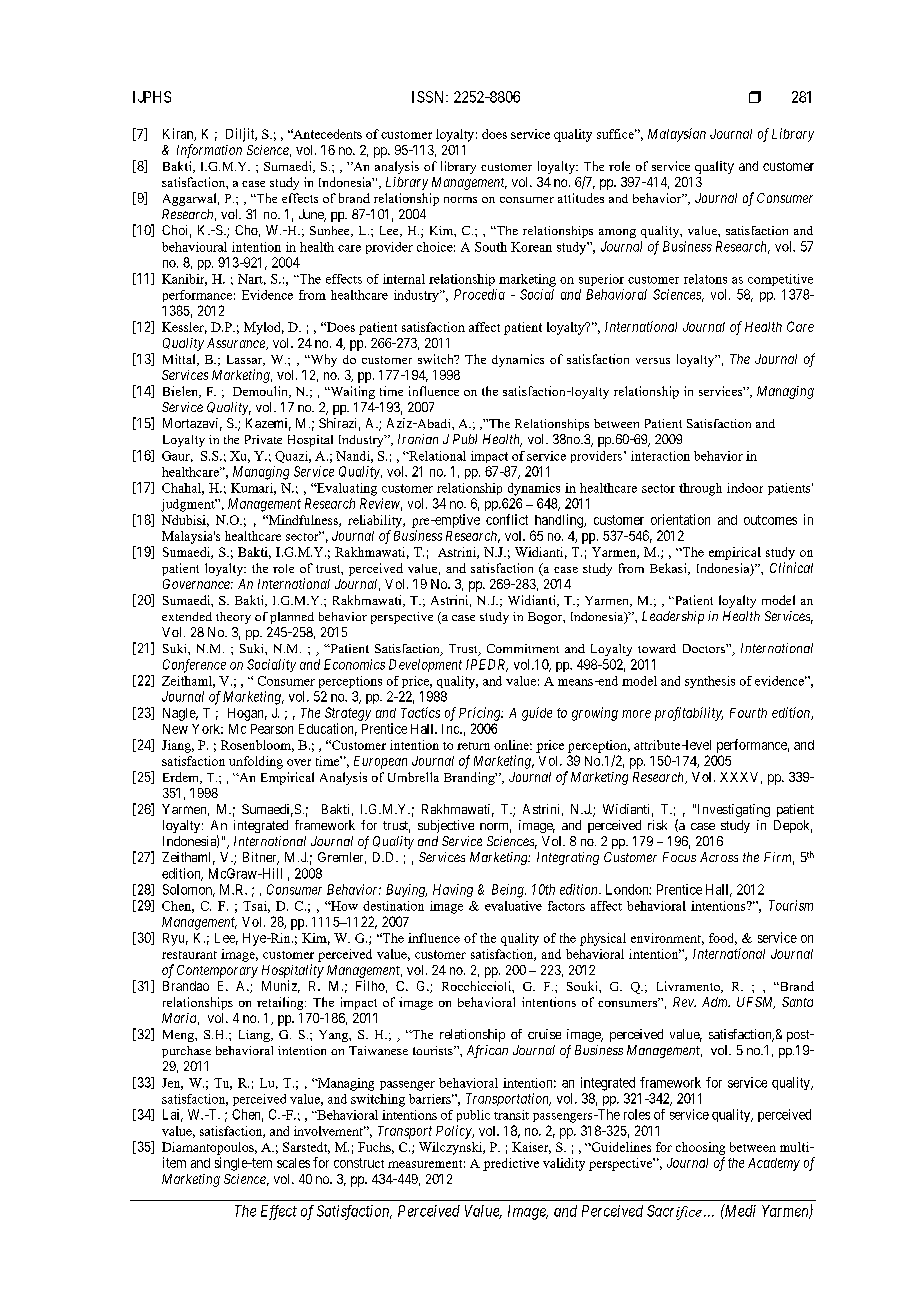 The image size is (924, 1308). I want to click on scales, so click(293, 1163).
